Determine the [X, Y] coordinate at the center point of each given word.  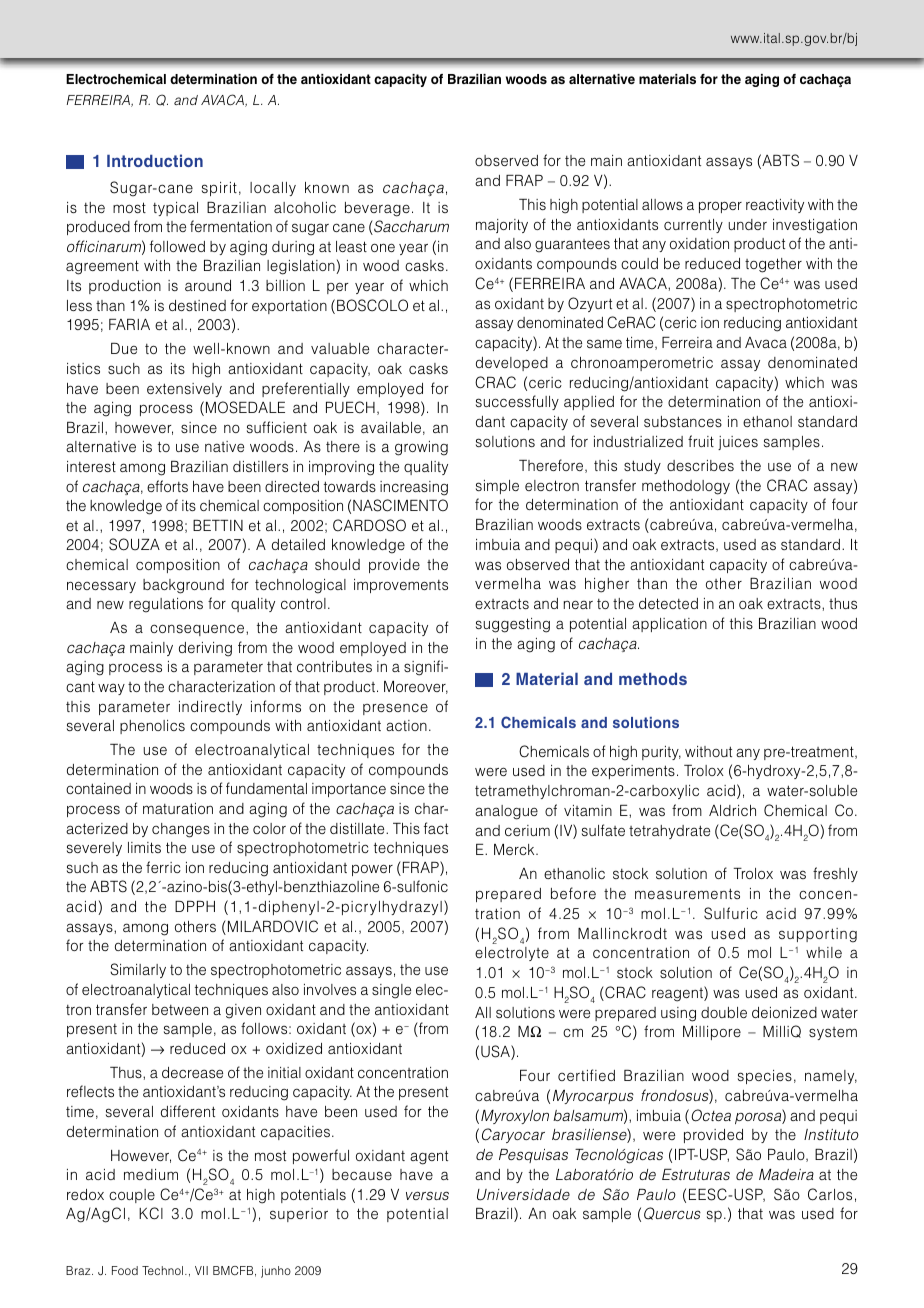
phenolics [152, 727]
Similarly [138, 970]
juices [738, 443]
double [724, 1012]
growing [421, 448]
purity [661, 753]
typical [175, 209]
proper [720, 207]
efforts [167, 486]
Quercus [672, 1213]
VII [201, 1270]
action [406, 725]
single [391, 991]
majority [502, 226]
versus [427, 1195]
